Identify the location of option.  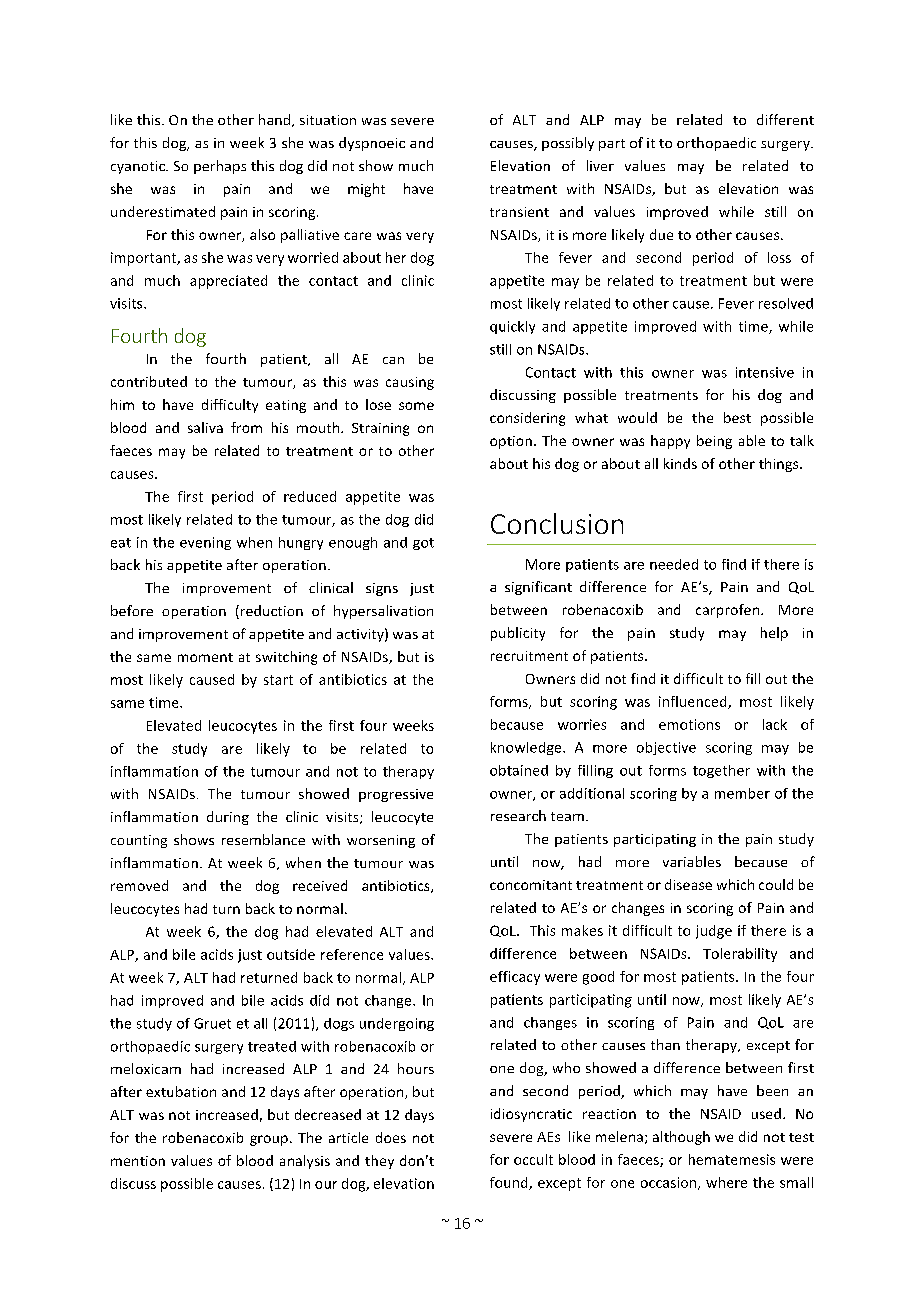
(511, 442).
